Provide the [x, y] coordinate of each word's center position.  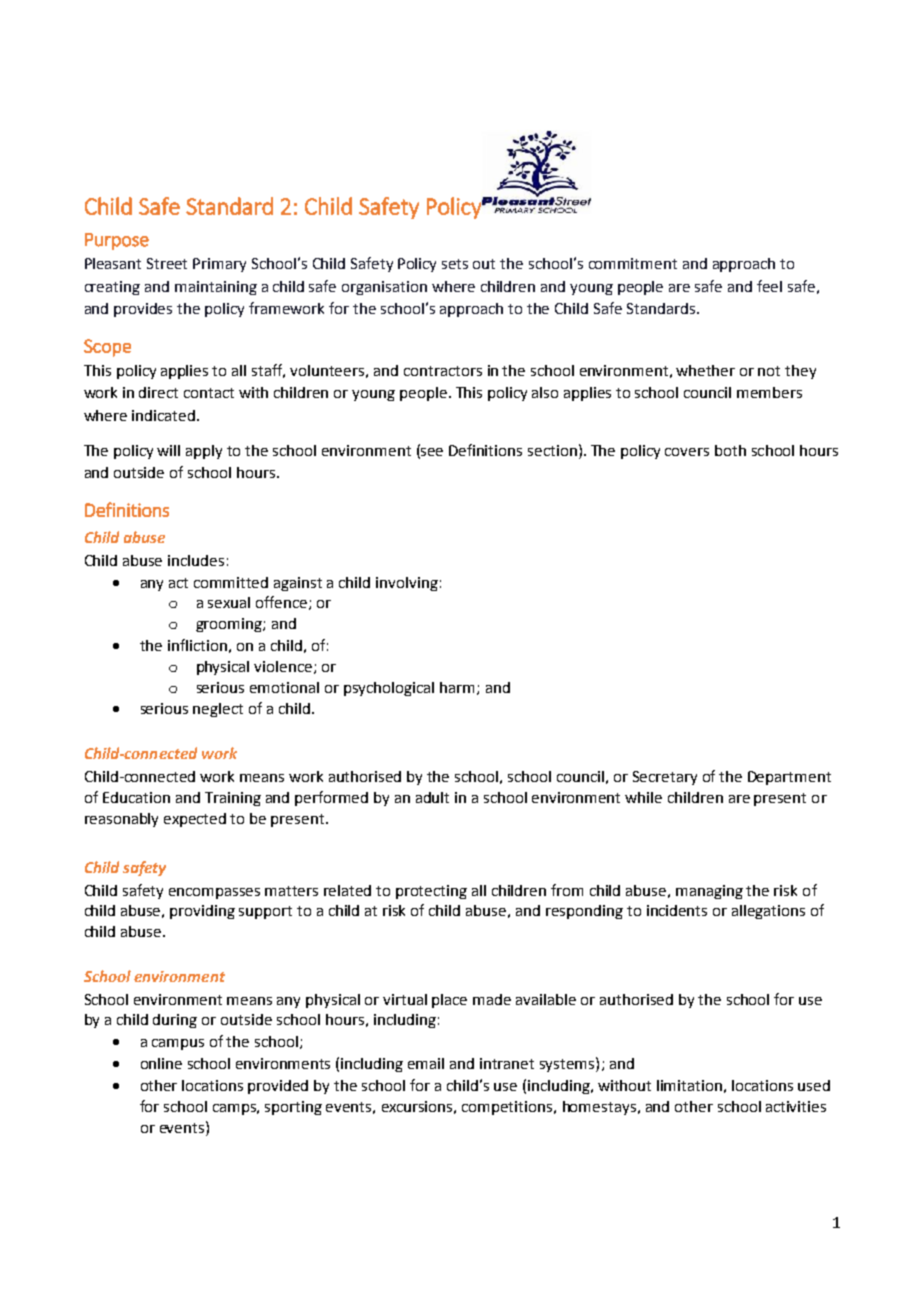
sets [455, 264]
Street [167, 263]
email [426, 1063]
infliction [197, 645]
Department [789, 778]
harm [459, 688]
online [161, 1063]
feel [769, 286]
